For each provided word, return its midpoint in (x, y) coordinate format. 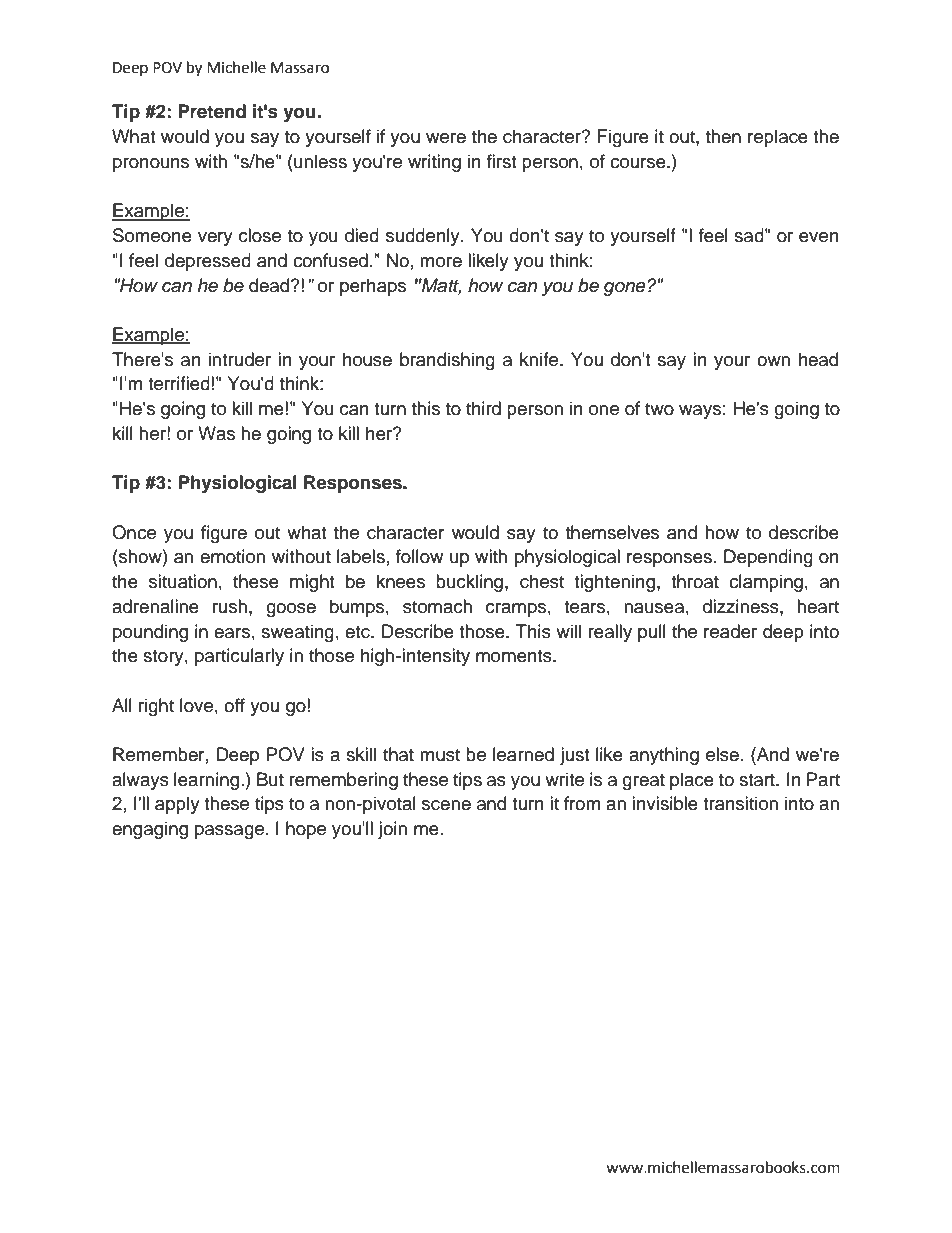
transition (740, 803)
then (723, 136)
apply (177, 805)
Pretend (212, 111)
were (446, 138)
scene (446, 805)
